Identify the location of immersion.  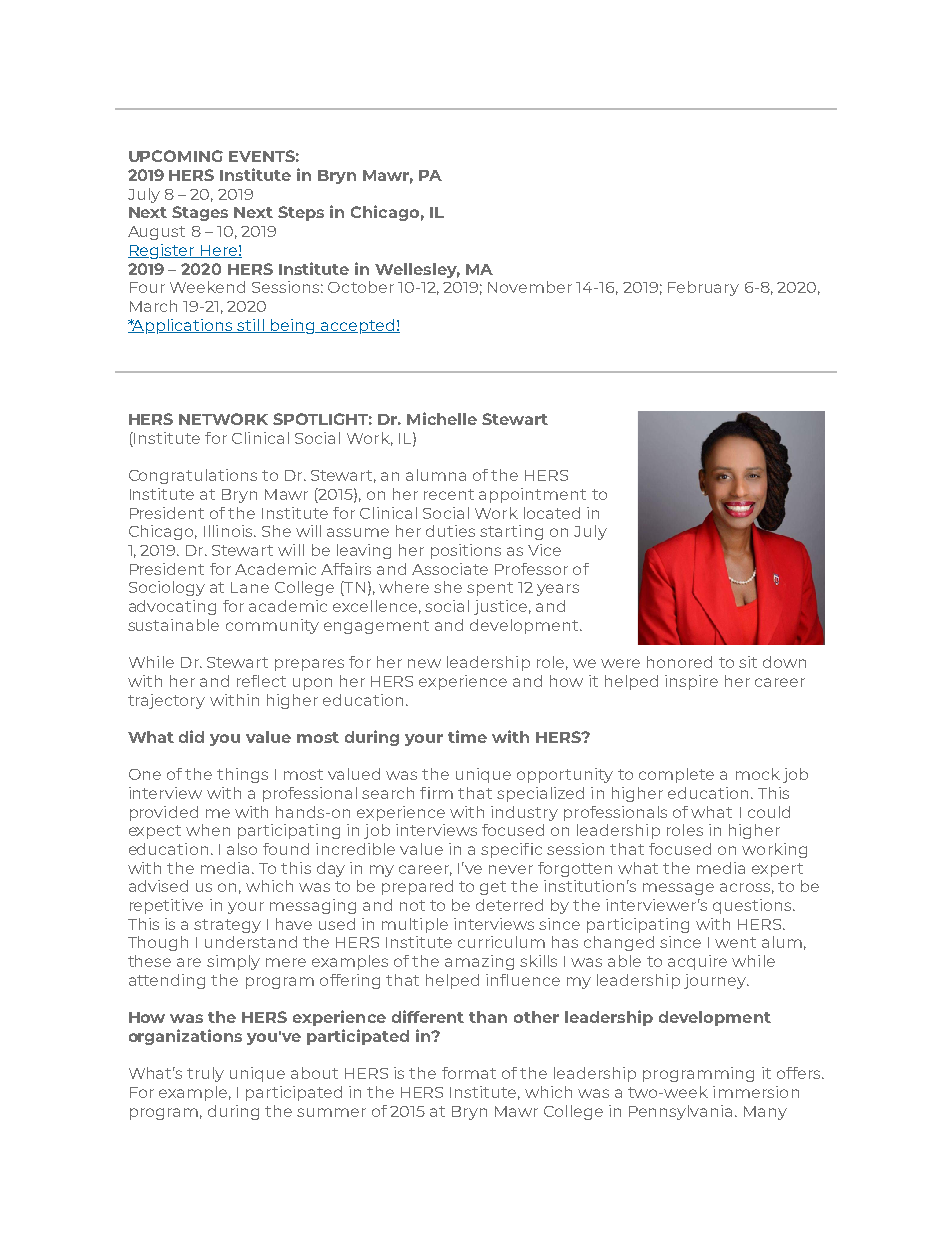
(756, 1092).
